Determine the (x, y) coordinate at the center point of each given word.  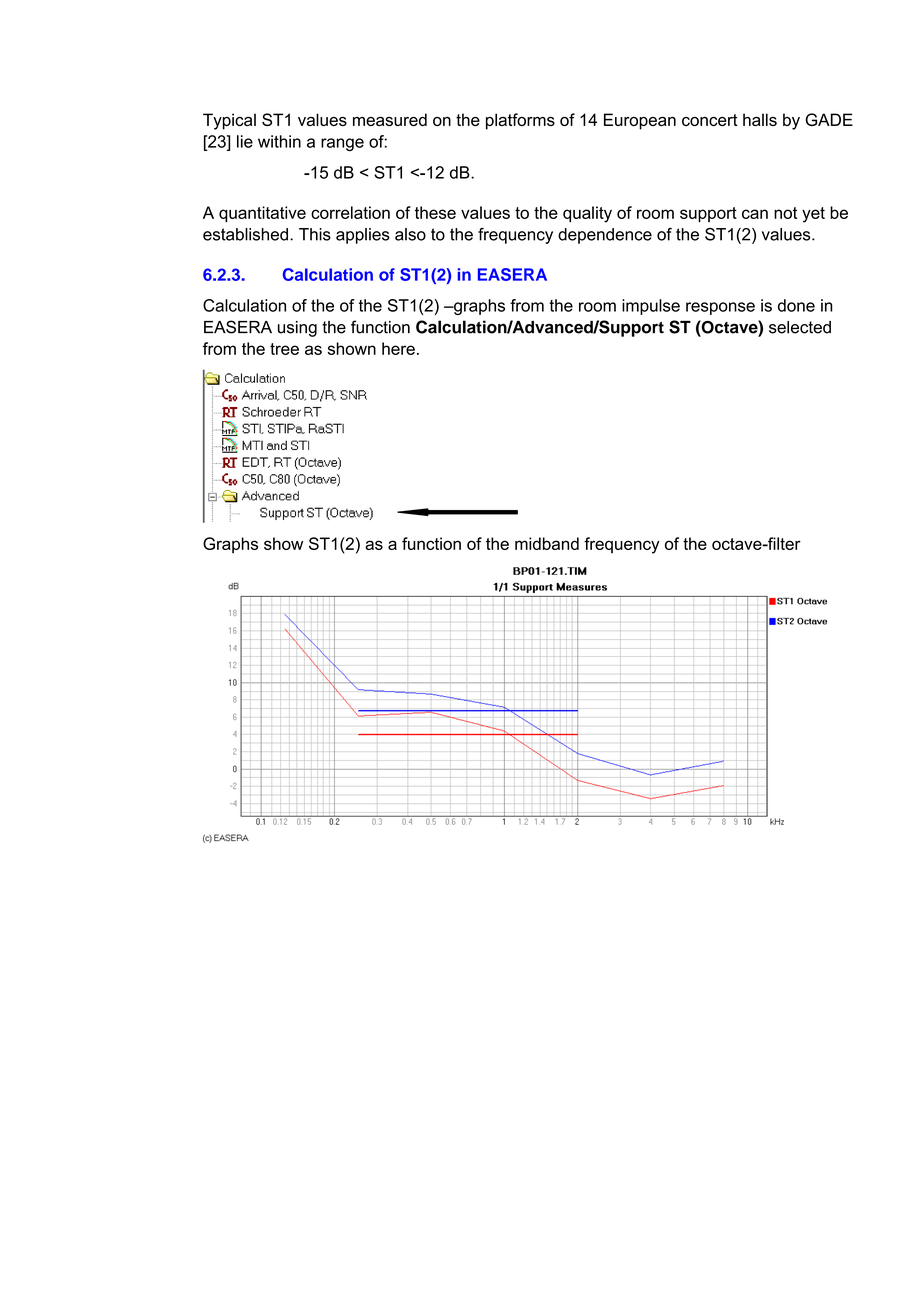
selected (800, 327)
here (398, 348)
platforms (520, 121)
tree (284, 349)
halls (760, 119)
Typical (229, 121)
